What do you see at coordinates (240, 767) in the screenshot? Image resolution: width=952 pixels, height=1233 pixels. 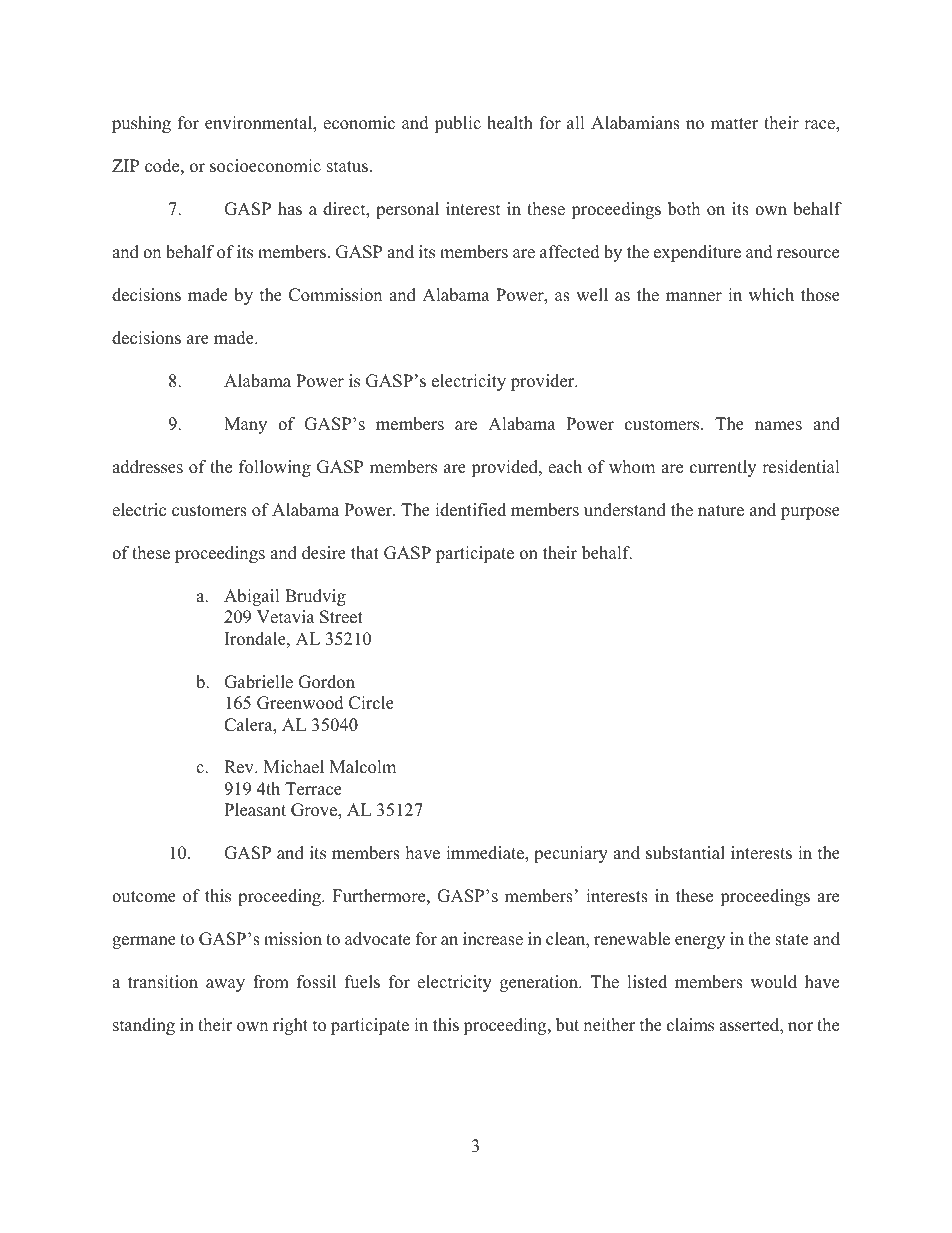 I see `Rev` at bounding box center [240, 767].
